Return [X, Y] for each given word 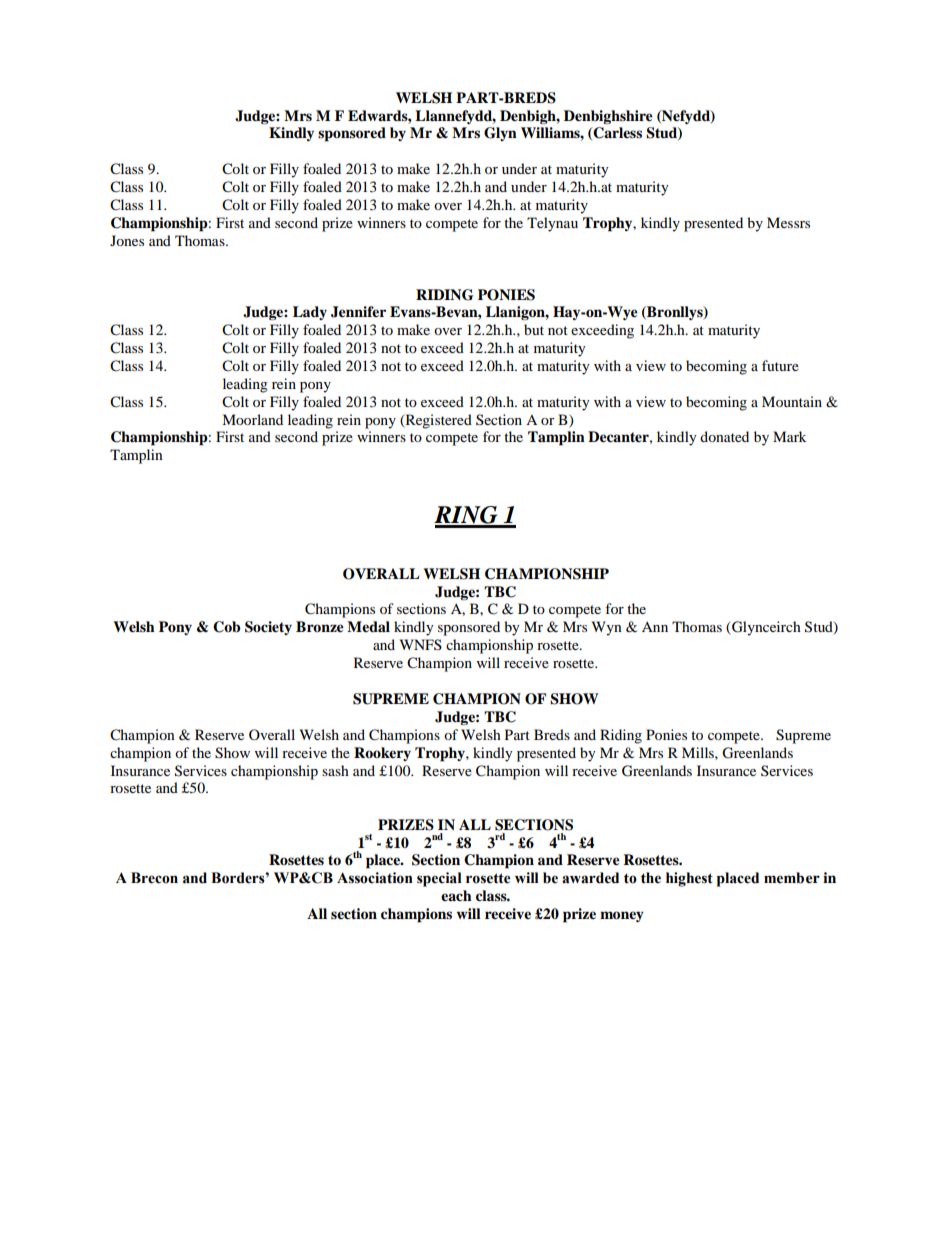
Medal [368, 626]
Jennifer [358, 312]
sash [335, 770]
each [456, 895]
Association [375, 878]
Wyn [607, 628]
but [534, 329]
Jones [127, 240]
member [792, 878]
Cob [226, 627]
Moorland [252, 419]
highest [689, 879]
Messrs [788, 222]
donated [724, 436]
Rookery [382, 754]
